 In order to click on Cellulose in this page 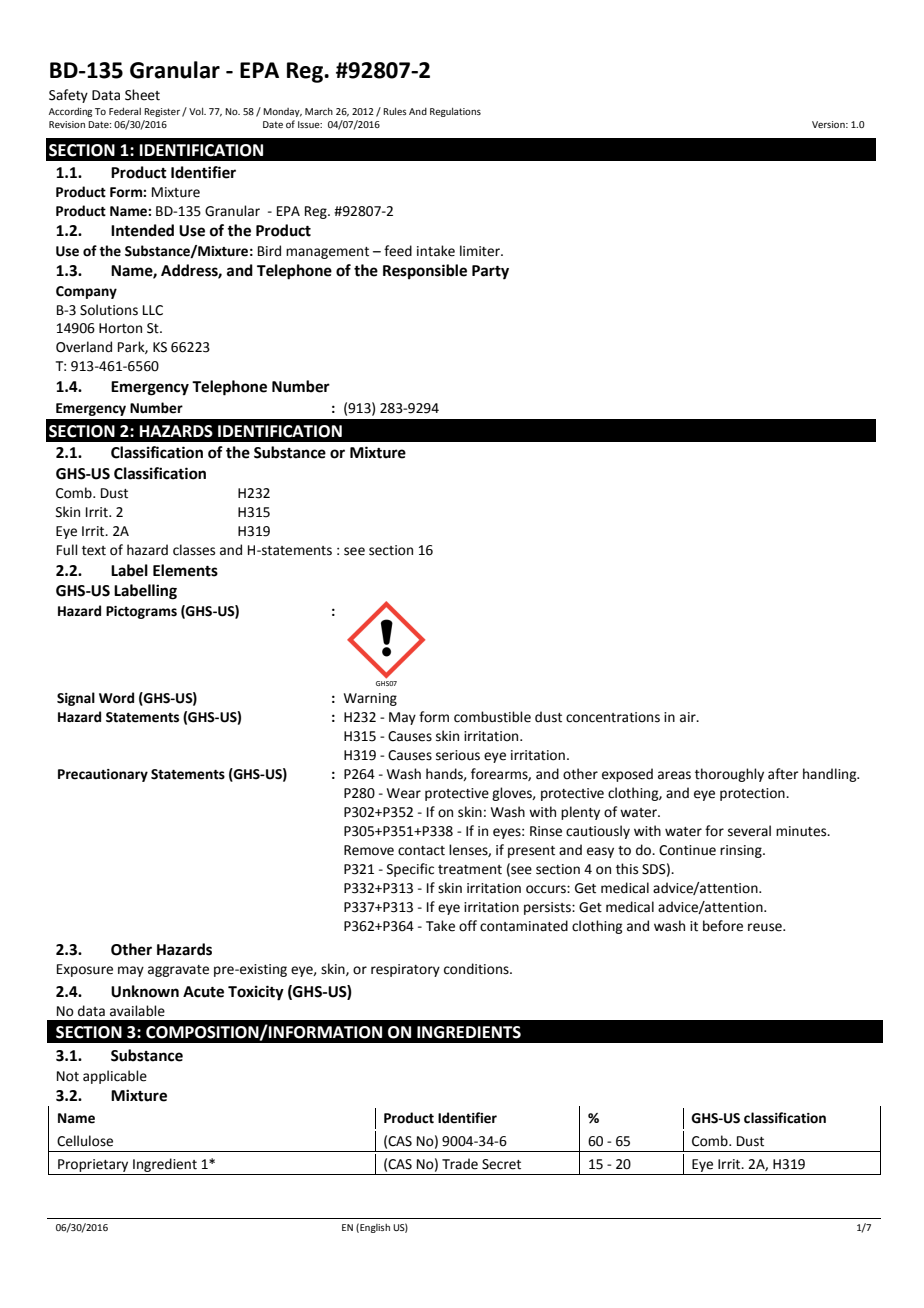, I will do `click(85, 1141)`.
